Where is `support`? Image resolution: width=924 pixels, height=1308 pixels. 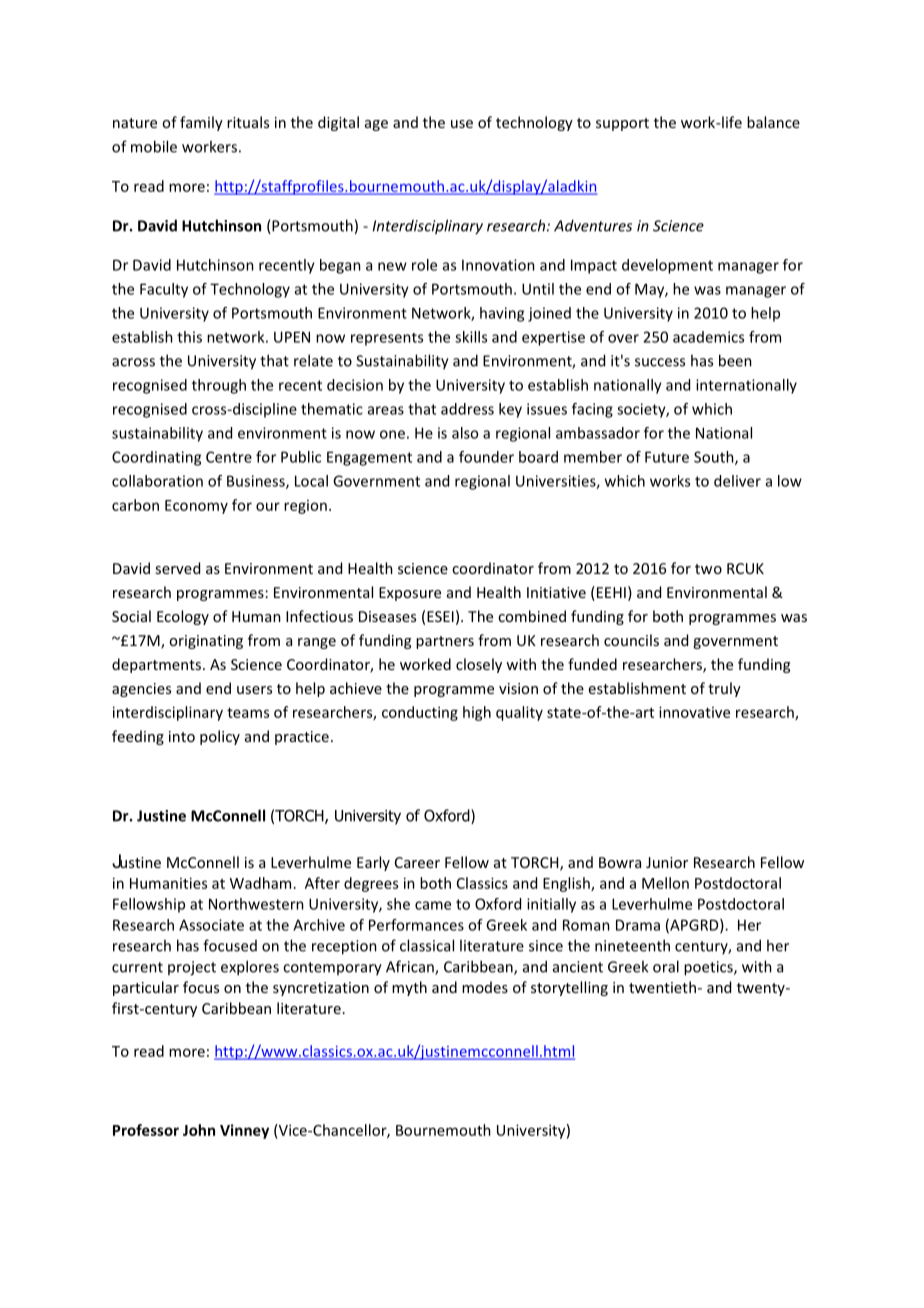
support is located at coordinates (622, 124).
